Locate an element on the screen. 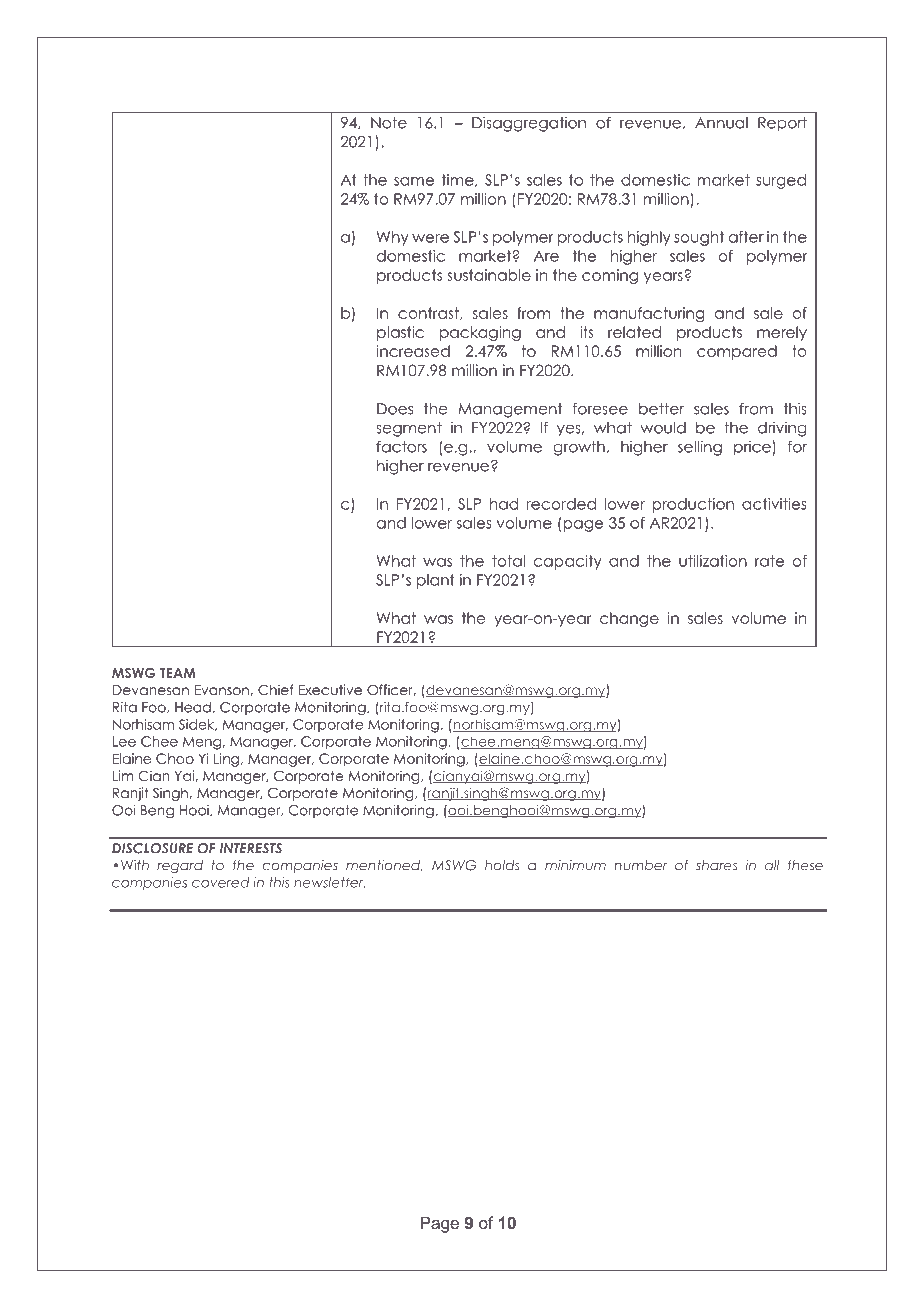  regard is located at coordinates (180, 866).
